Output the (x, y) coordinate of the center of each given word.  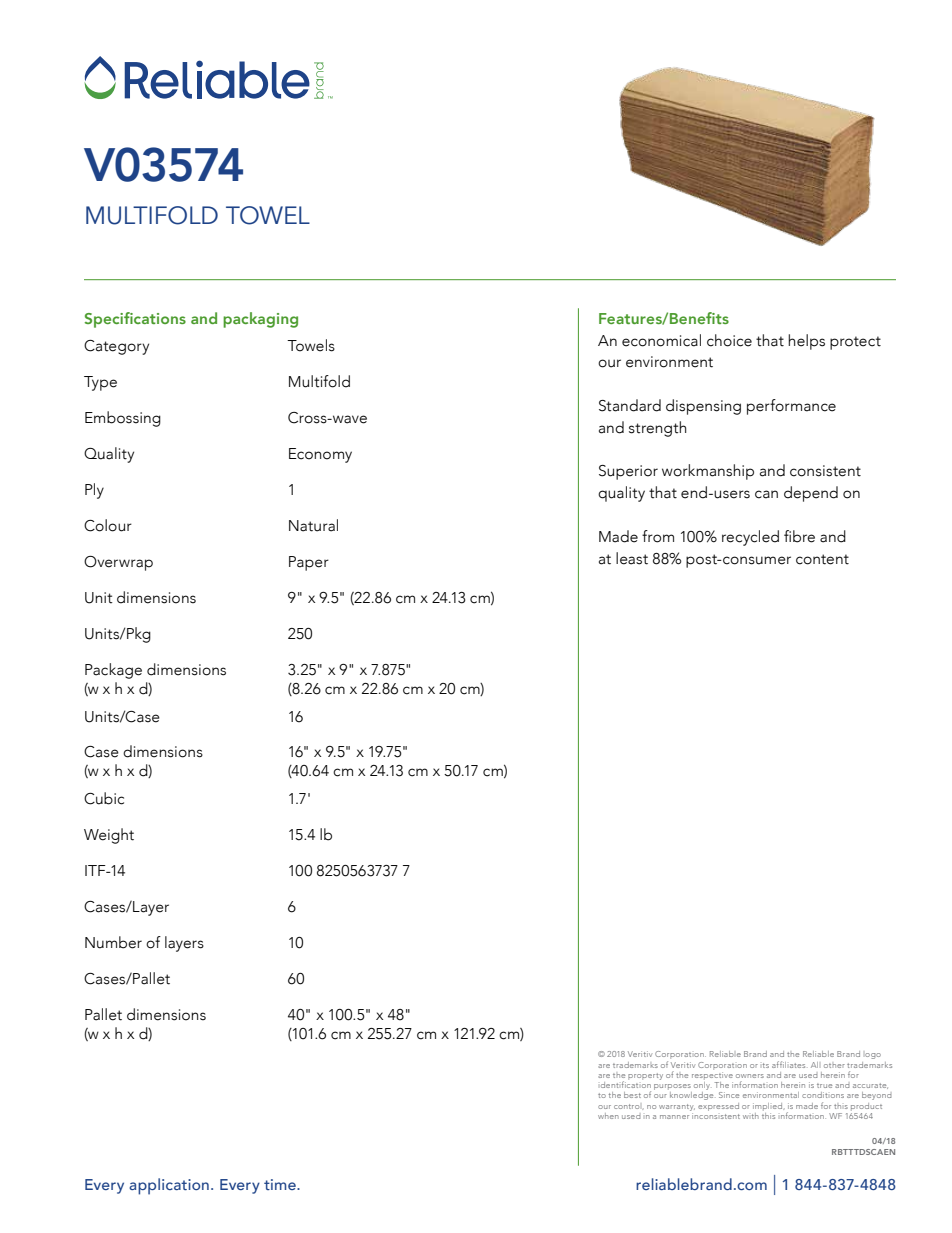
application (169, 1186)
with (751, 1116)
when (608, 1116)
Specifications (135, 320)
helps (806, 342)
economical (661, 340)
